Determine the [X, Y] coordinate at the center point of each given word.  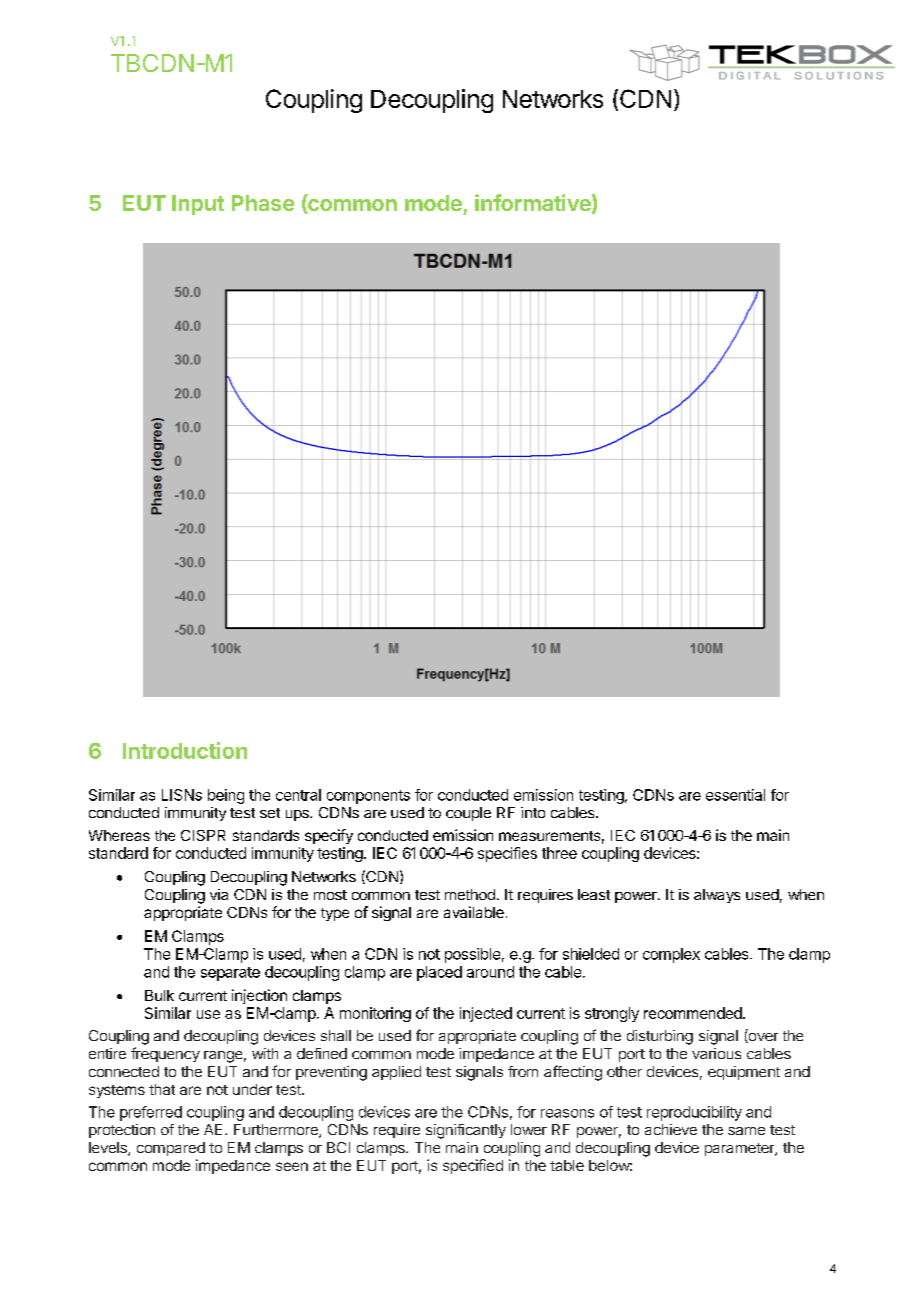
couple [468, 814]
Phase [263, 203]
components [368, 797]
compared [171, 1149]
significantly [466, 1131]
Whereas [119, 835]
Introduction [185, 750]
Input [198, 205]
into [533, 812]
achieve [671, 1129]
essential [735, 795]
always [717, 896]
